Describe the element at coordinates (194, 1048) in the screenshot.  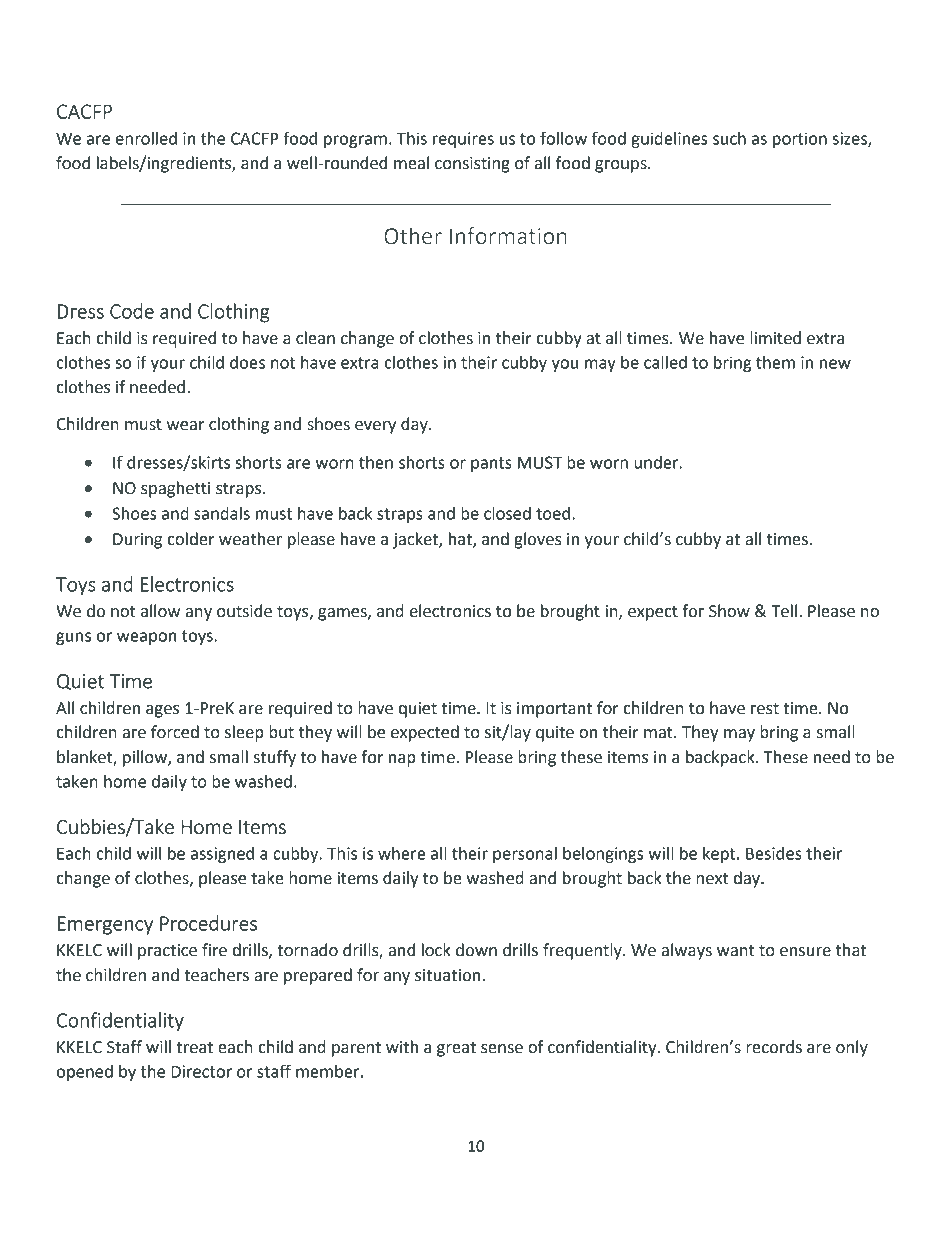
I see `treat` at that location.
